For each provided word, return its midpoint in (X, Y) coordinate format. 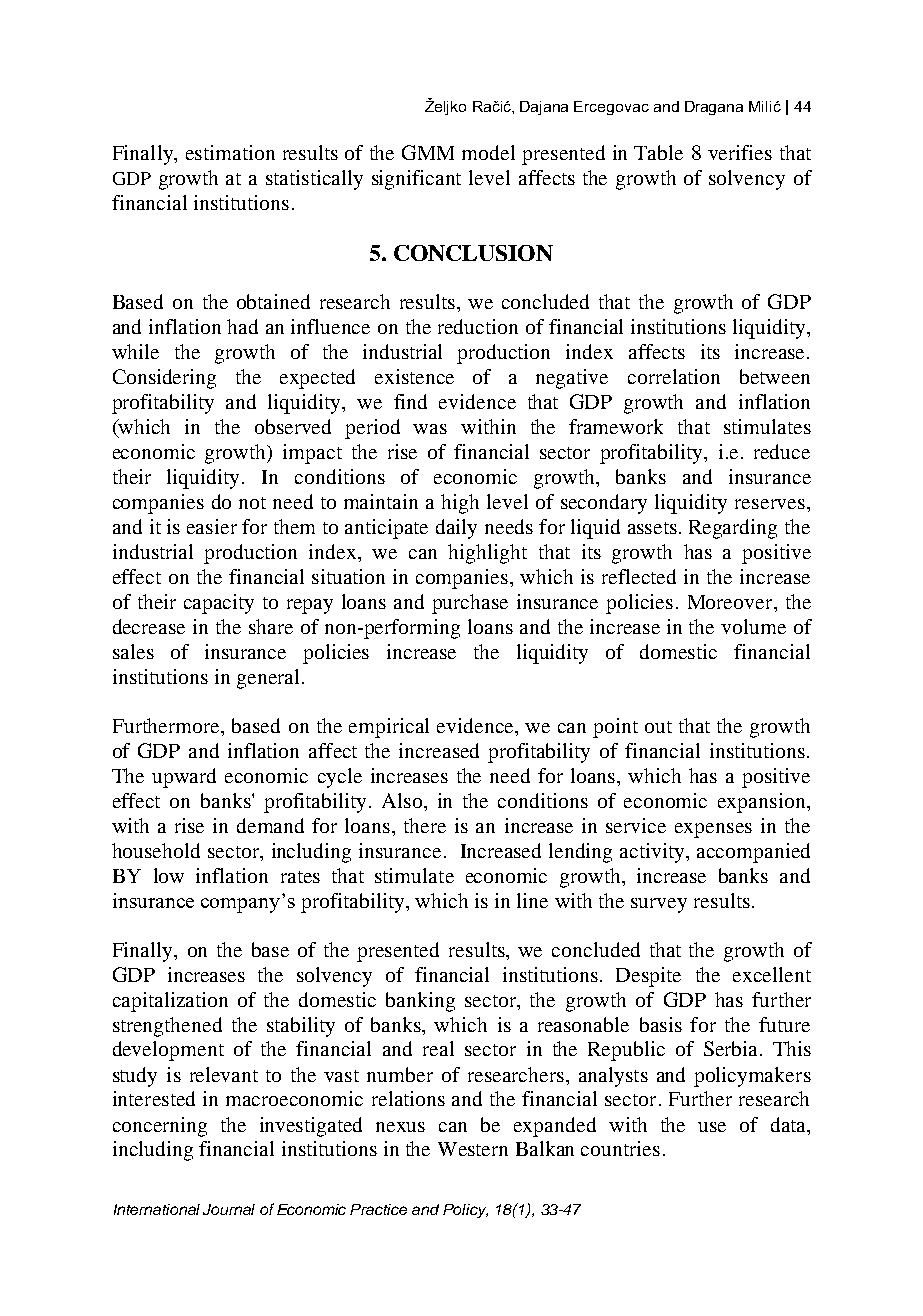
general (268, 679)
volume (753, 626)
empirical (389, 728)
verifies (740, 152)
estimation (230, 152)
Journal (229, 1209)
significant (416, 180)
